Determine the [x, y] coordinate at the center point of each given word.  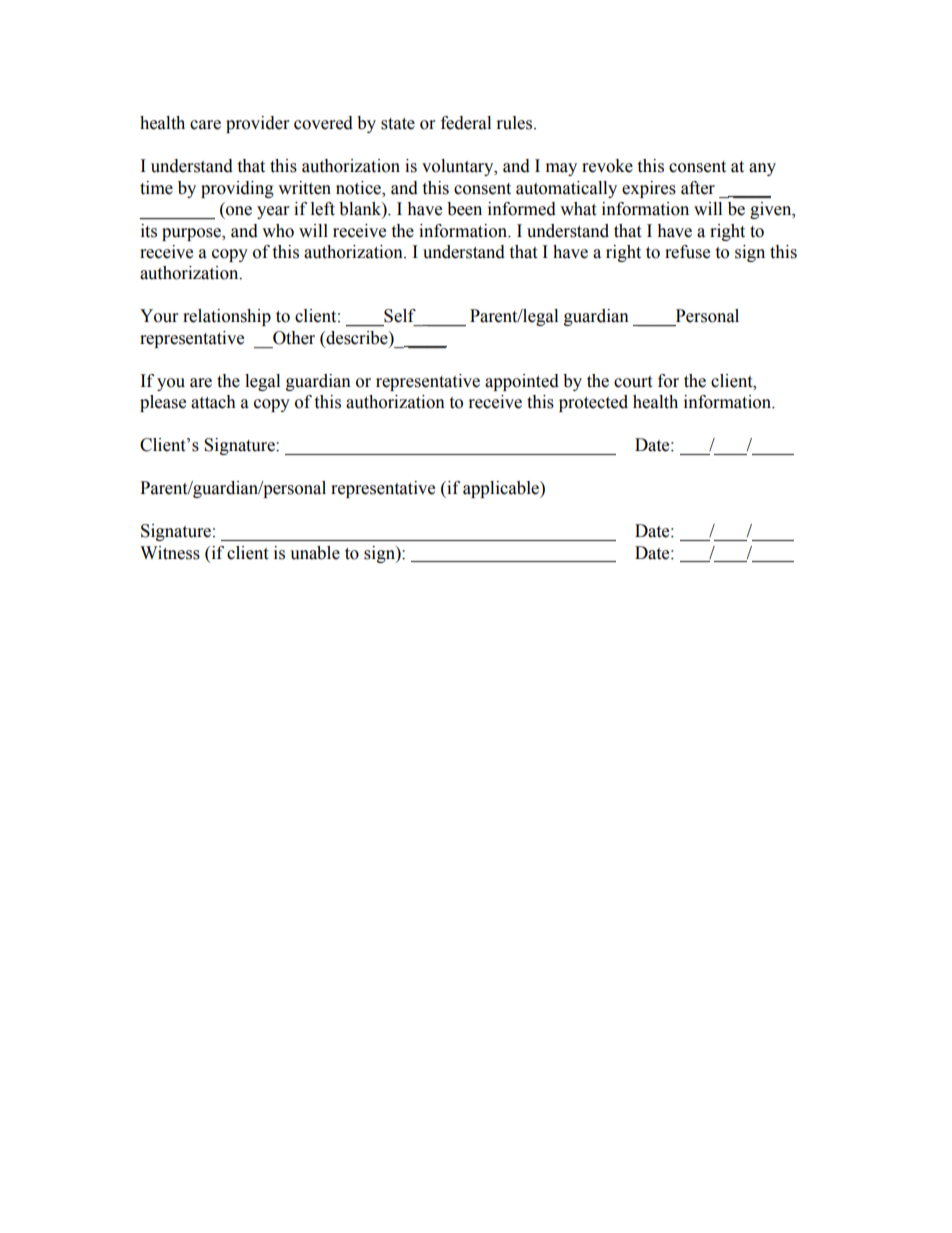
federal [466, 123]
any [762, 169]
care [205, 125]
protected [593, 403]
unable [315, 553]
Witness [170, 553]
